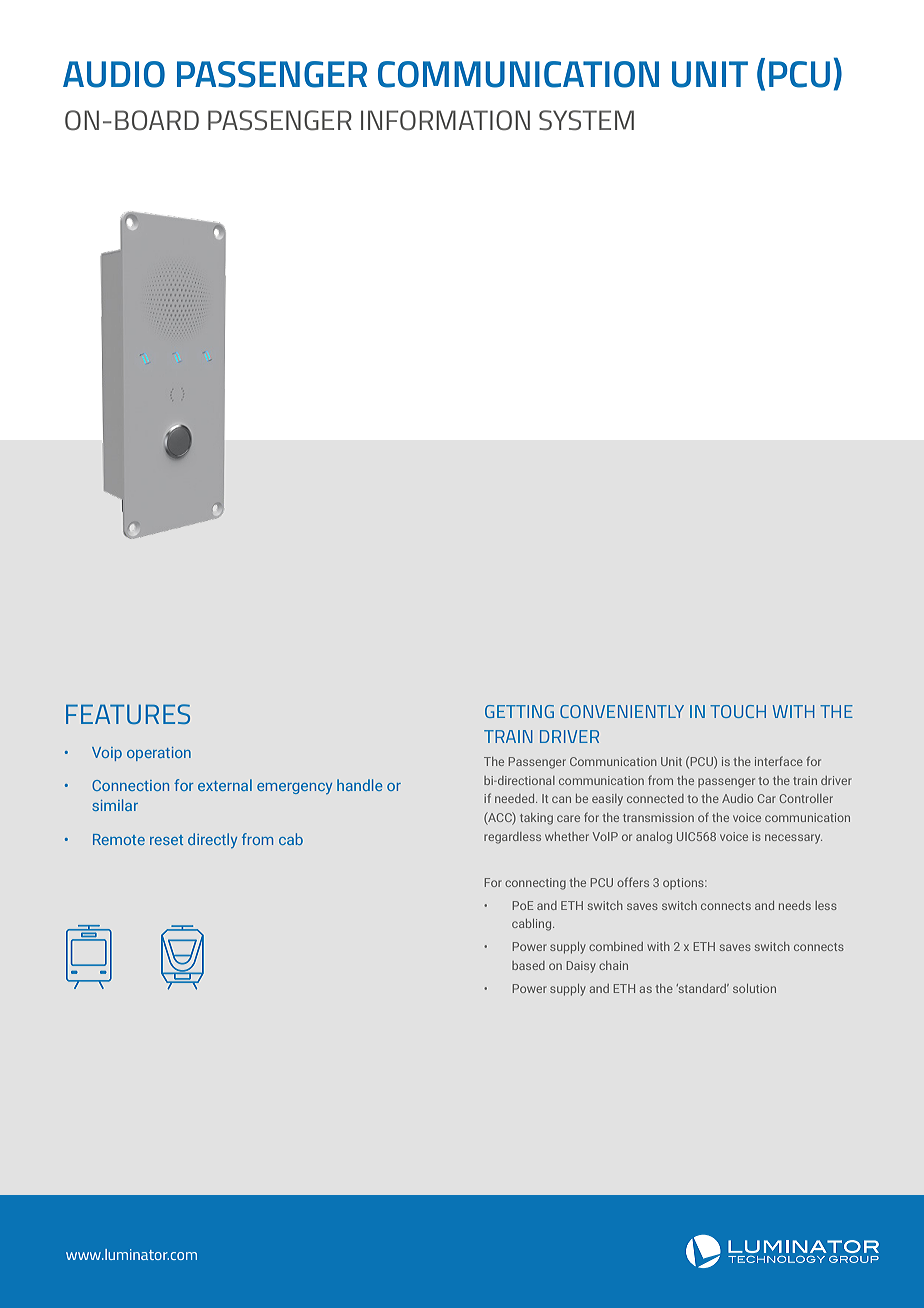 The width and height of the page is (924, 1308). I want to click on GETTING, so click(519, 711).
